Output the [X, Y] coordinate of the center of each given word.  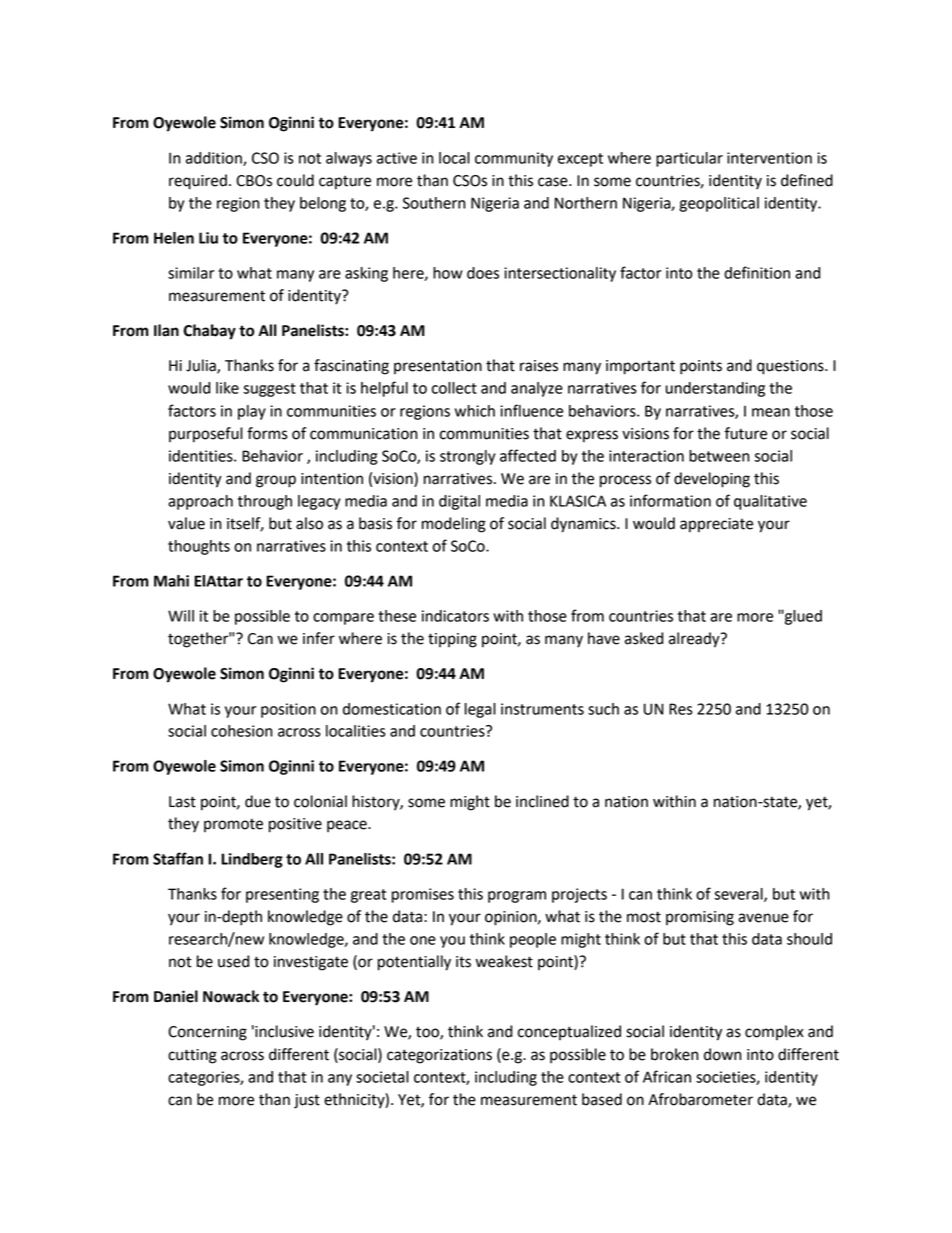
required [198, 182]
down [722, 1054]
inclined [542, 801]
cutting [192, 1056]
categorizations [439, 1056]
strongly [467, 457]
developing [712, 480]
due [258, 801]
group [276, 481]
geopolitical [719, 204]
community [514, 159]
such [603, 709]
